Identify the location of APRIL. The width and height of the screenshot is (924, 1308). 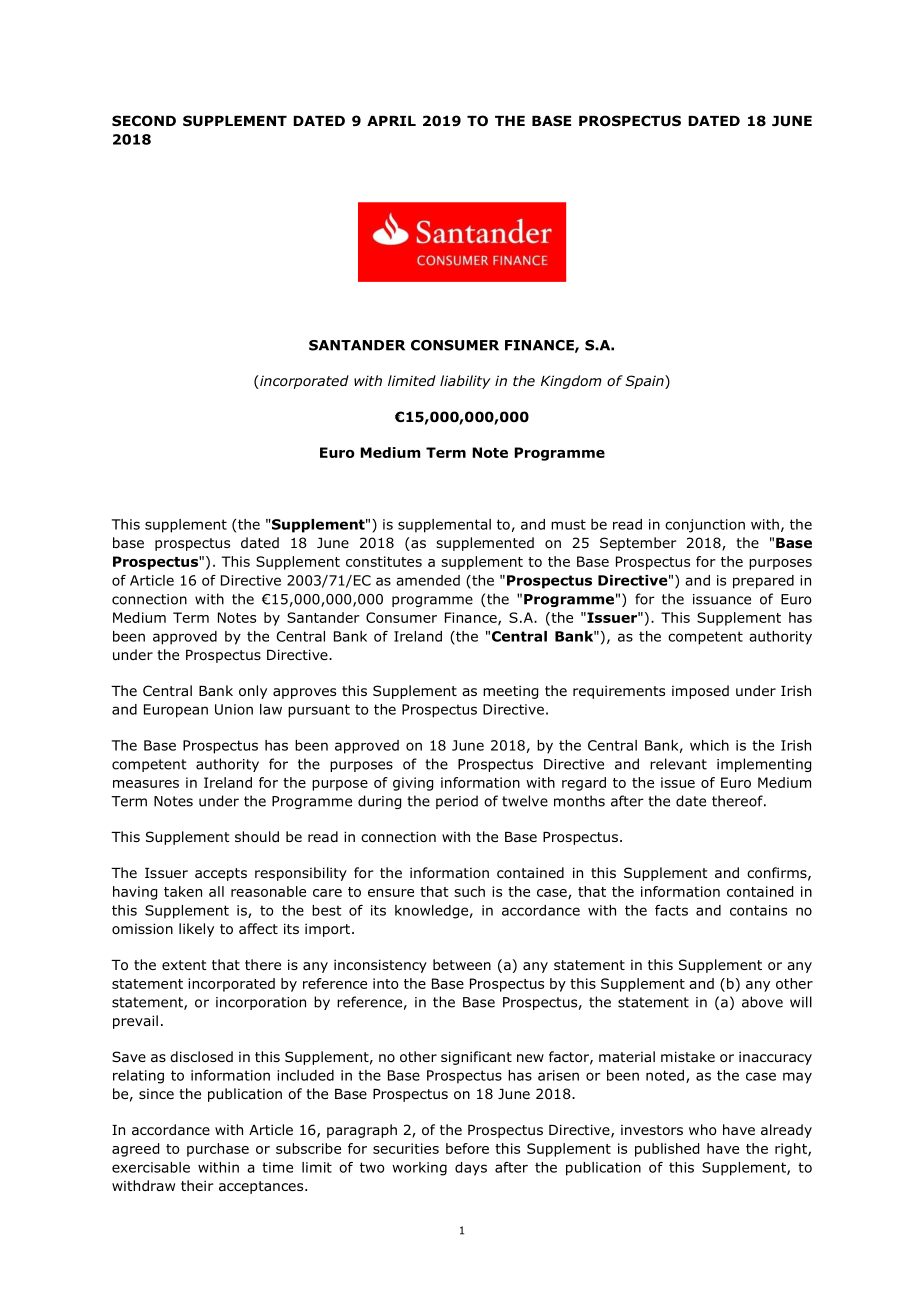
(391, 121).
